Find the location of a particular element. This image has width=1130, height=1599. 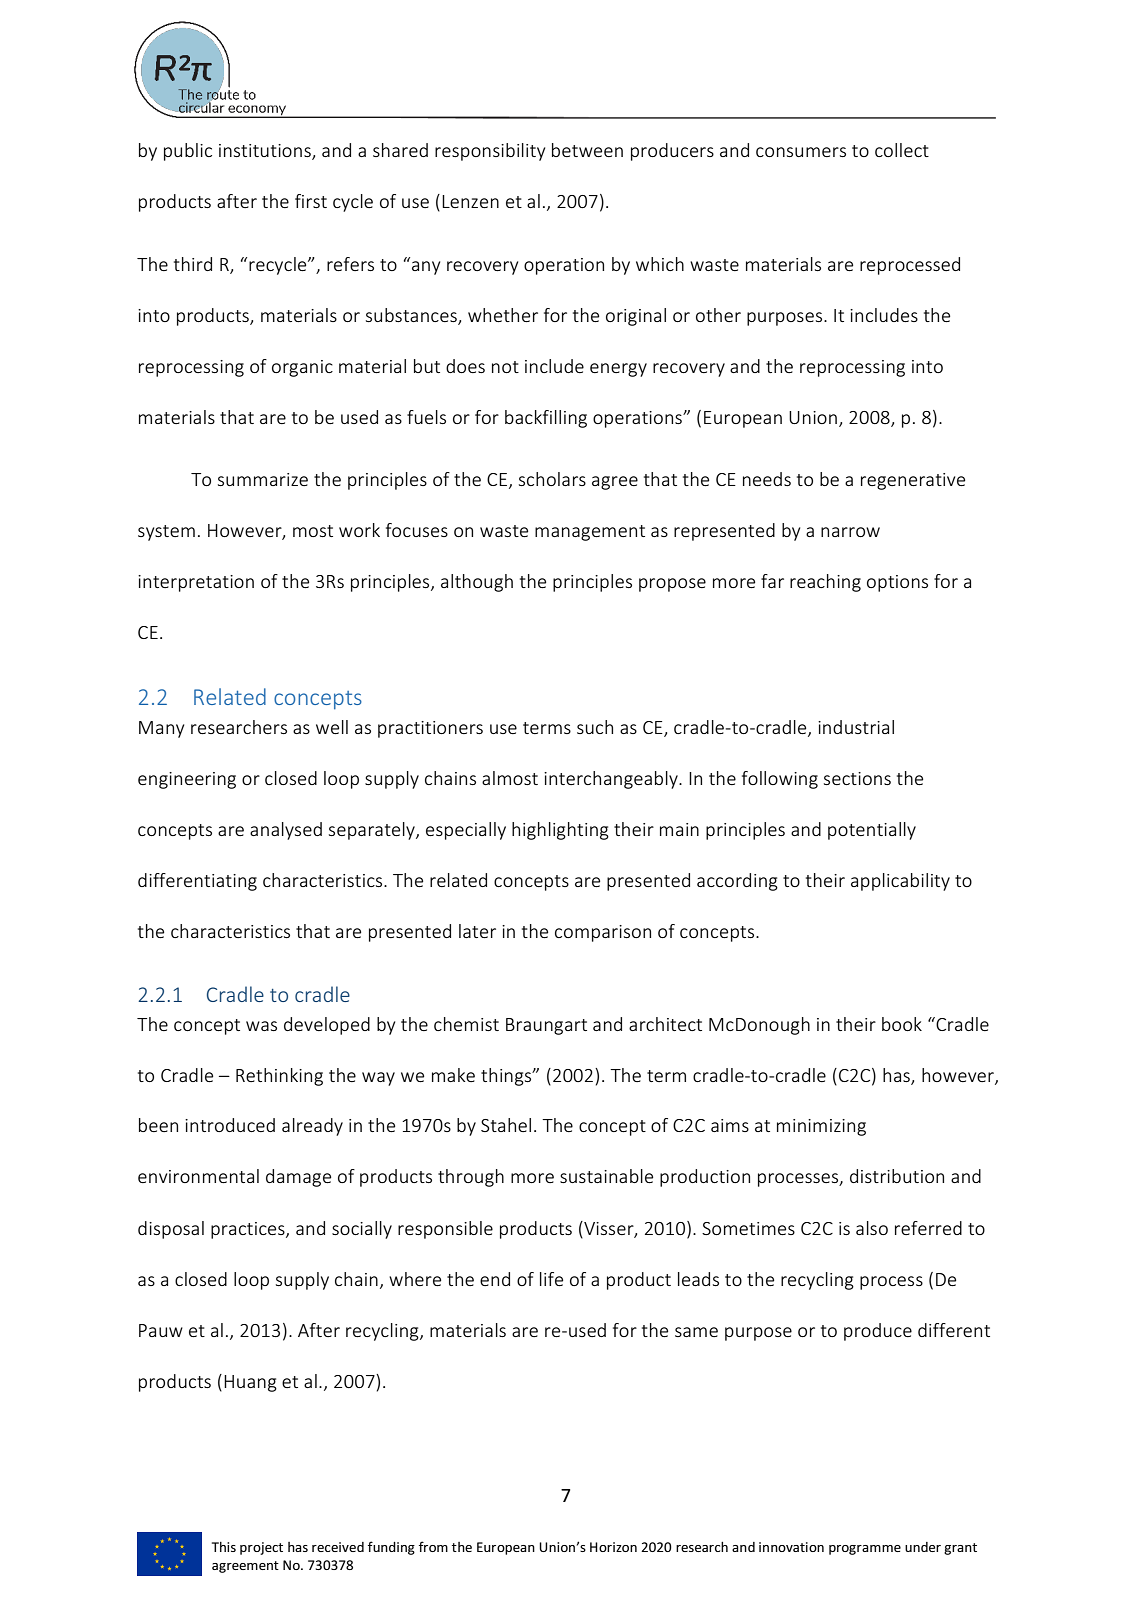

although is located at coordinates (477, 583).
